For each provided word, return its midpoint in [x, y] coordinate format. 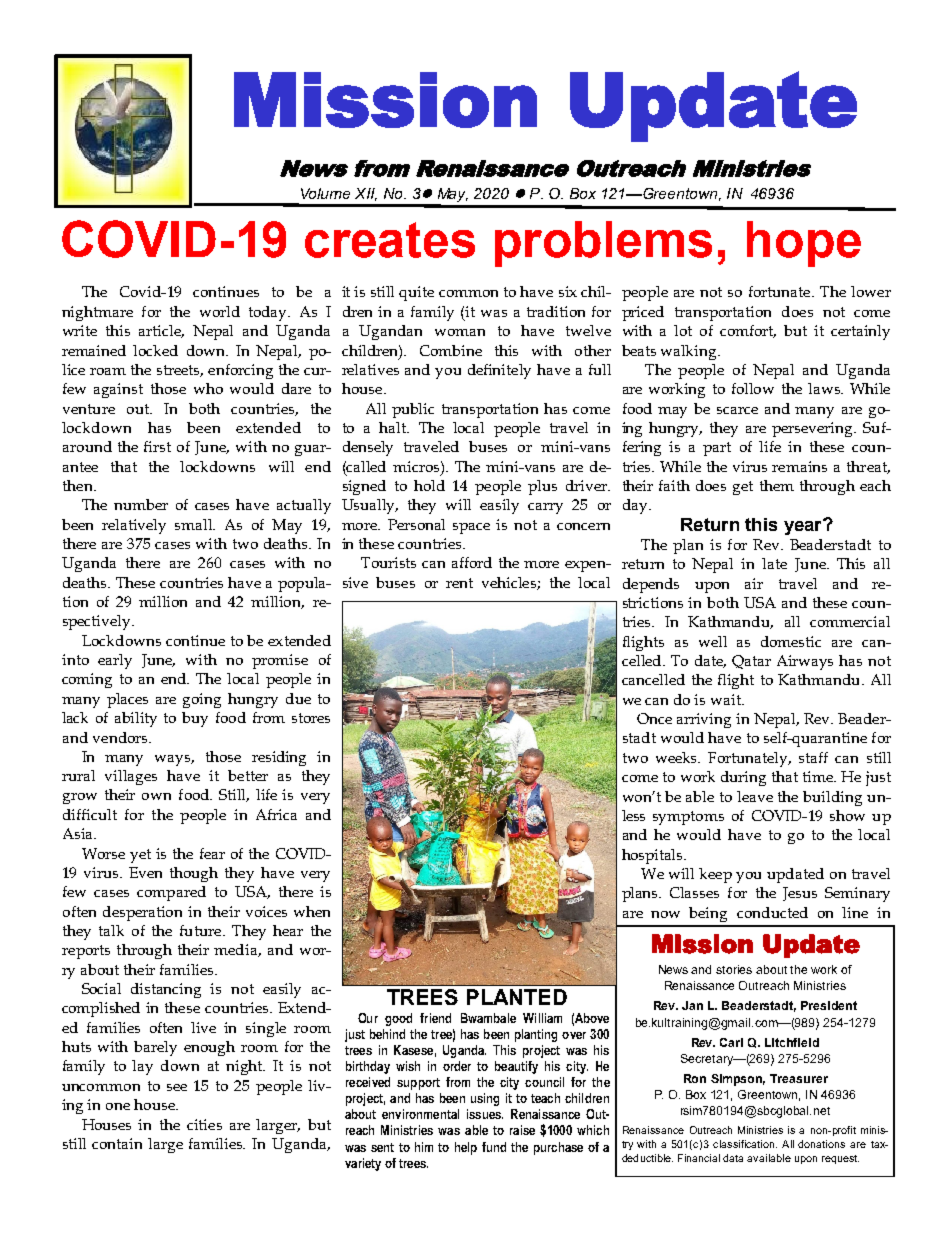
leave [755, 796]
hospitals [653, 856]
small [195, 524]
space [471, 528]
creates [390, 240]
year [804, 527]
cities [204, 1124]
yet [140, 856]
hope [804, 244]
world [220, 311]
